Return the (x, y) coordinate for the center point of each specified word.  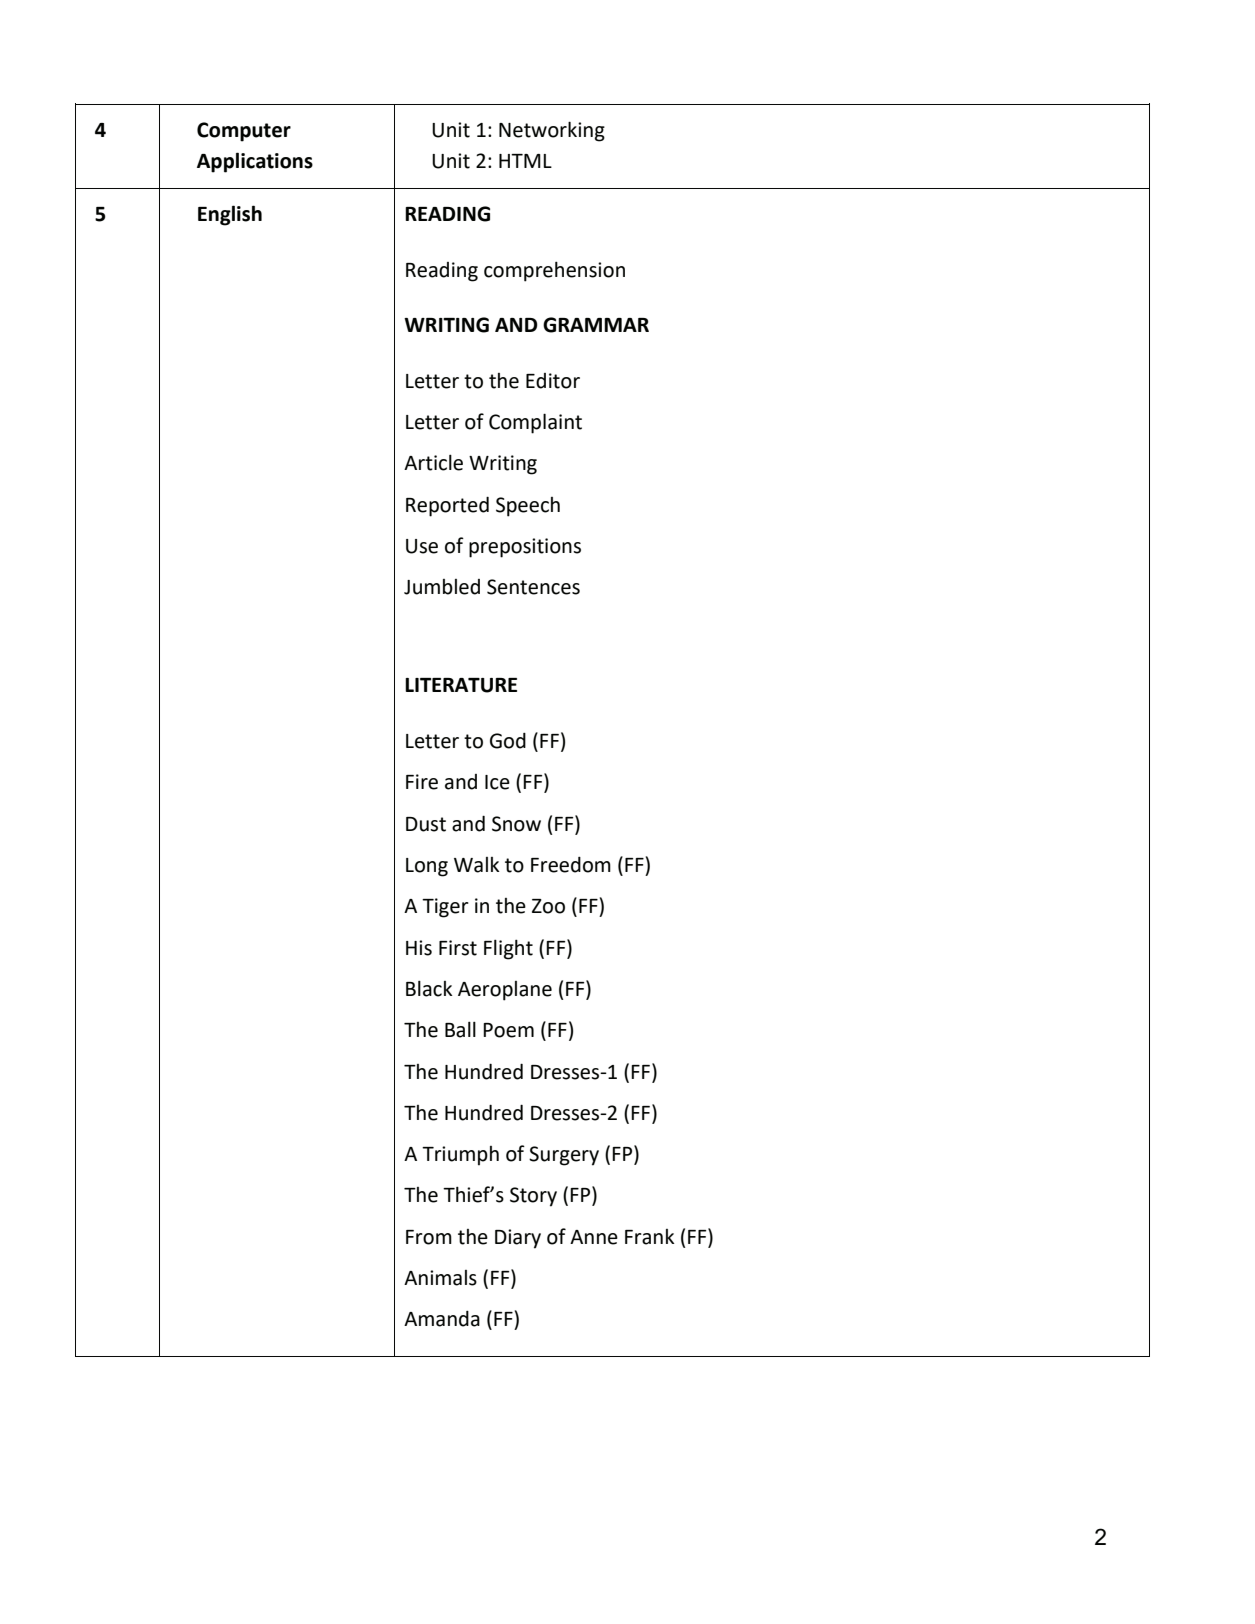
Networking (552, 131)
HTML (525, 161)
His (419, 948)
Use (422, 546)
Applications (255, 162)
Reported (447, 506)
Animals (440, 1278)
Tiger (445, 908)
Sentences (533, 587)
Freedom (571, 865)
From (429, 1237)
